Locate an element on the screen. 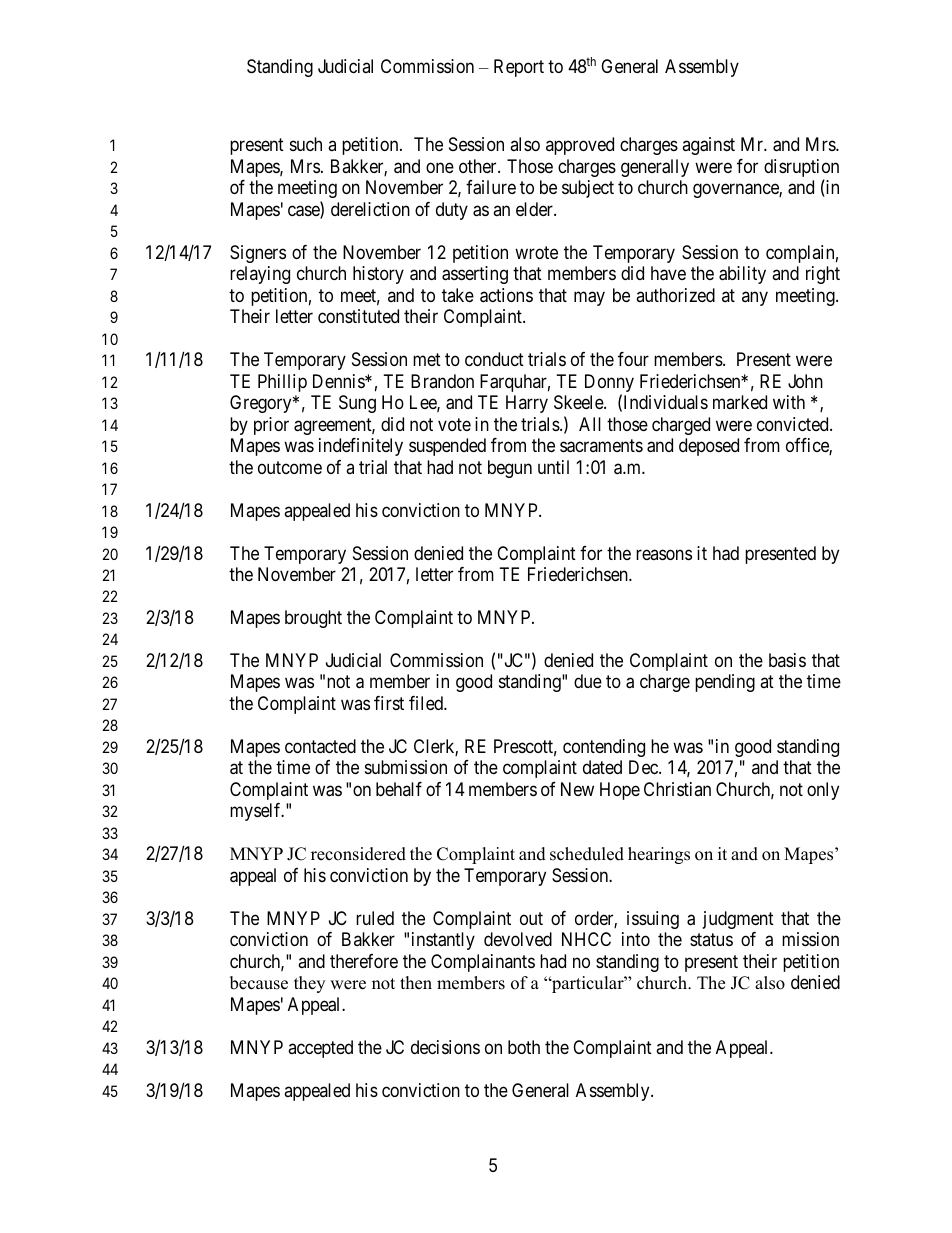 The image size is (952, 1233). accepted is located at coordinates (320, 1049).
